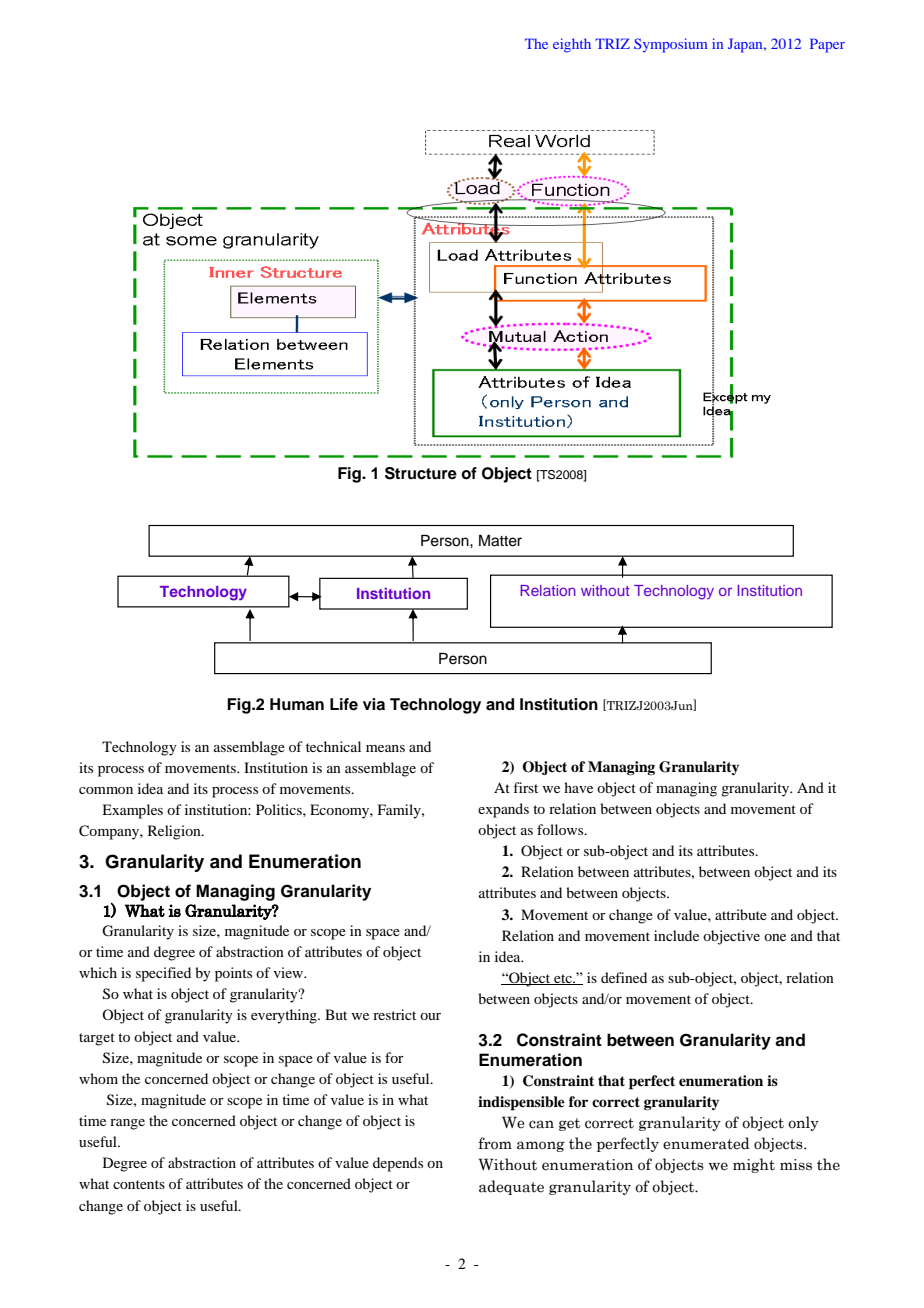 The image size is (924, 1308). I want to click on eighth, so click(572, 45).
